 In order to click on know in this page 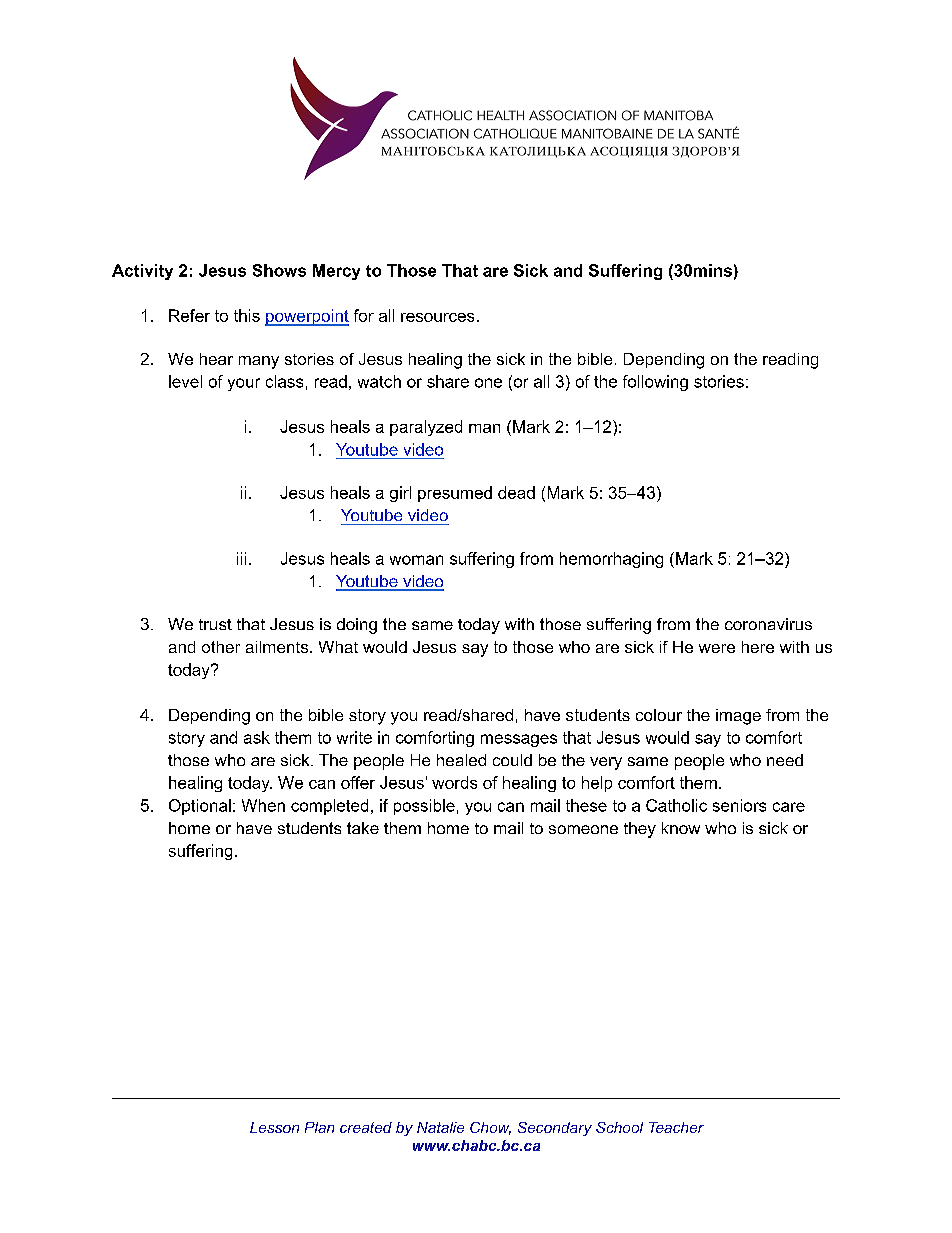, I will do `click(681, 828)`.
